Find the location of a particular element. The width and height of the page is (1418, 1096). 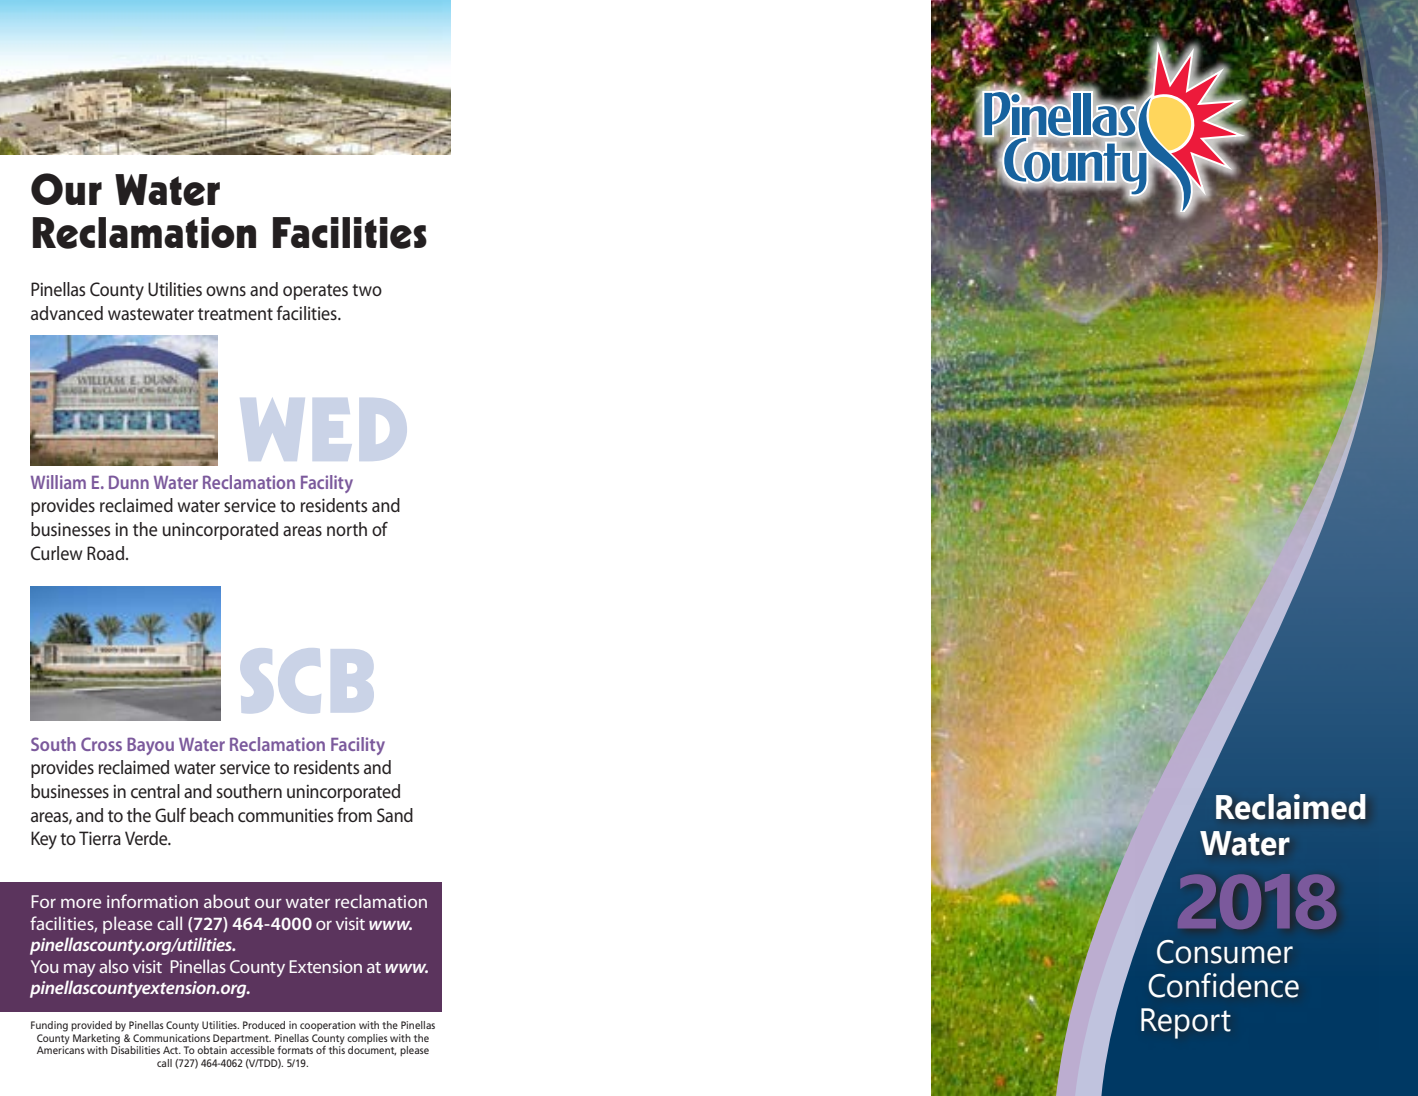

from is located at coordinates (354, 815).
